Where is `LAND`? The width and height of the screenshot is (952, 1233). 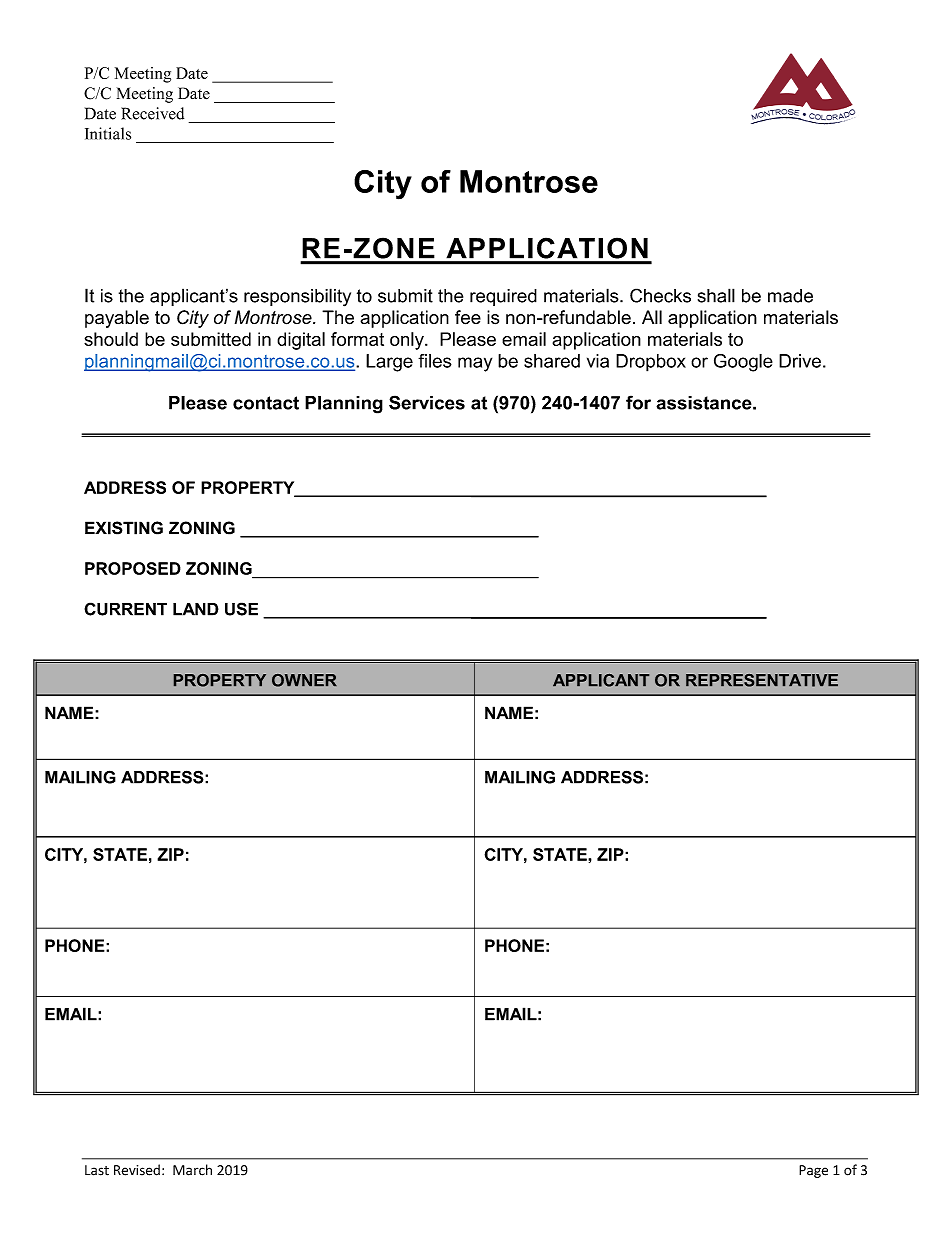
LAND is located at coordinates (196, 609).
